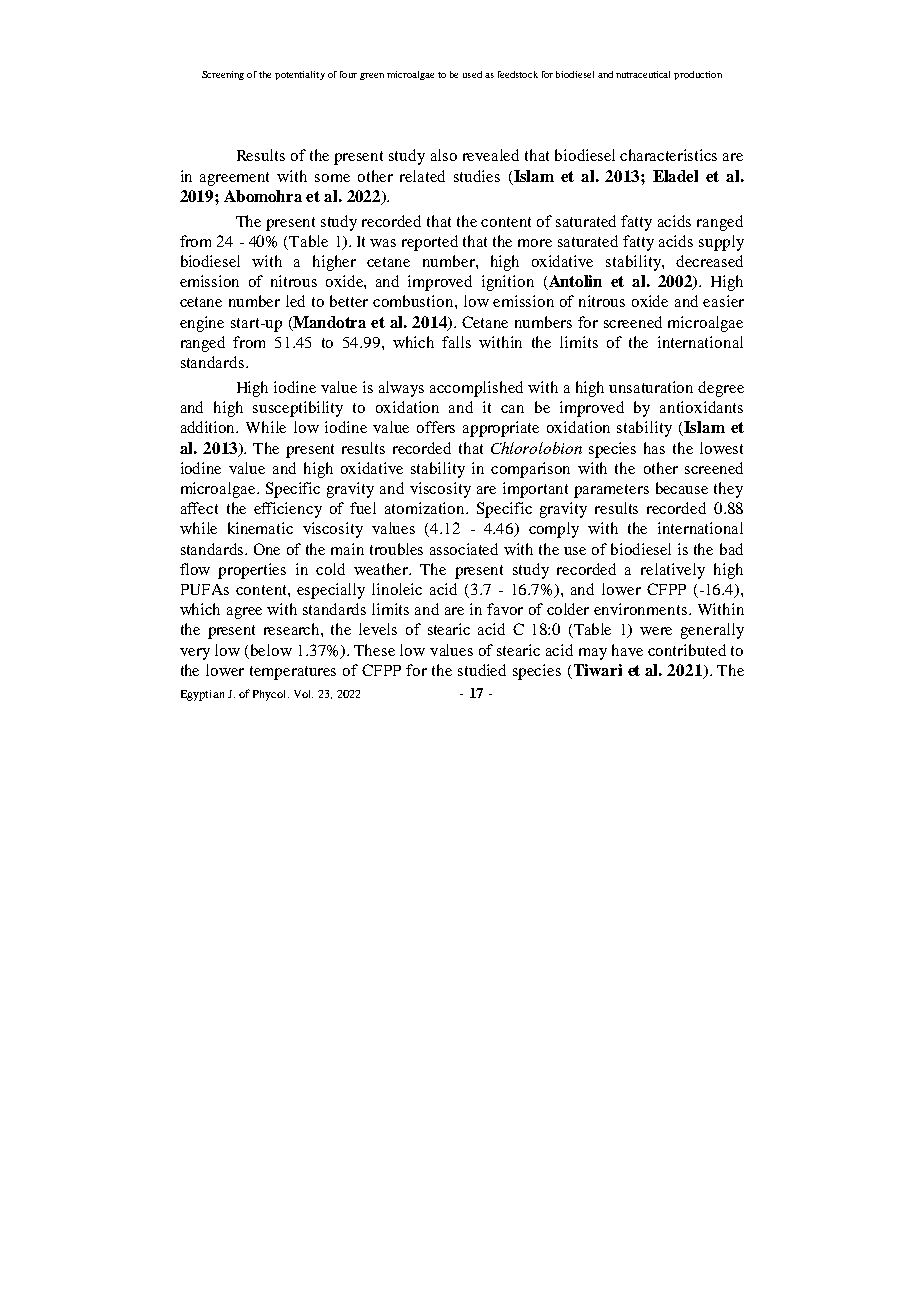  Describe the element at coordinates (682, 488) in the page. I see `because` at that location.
